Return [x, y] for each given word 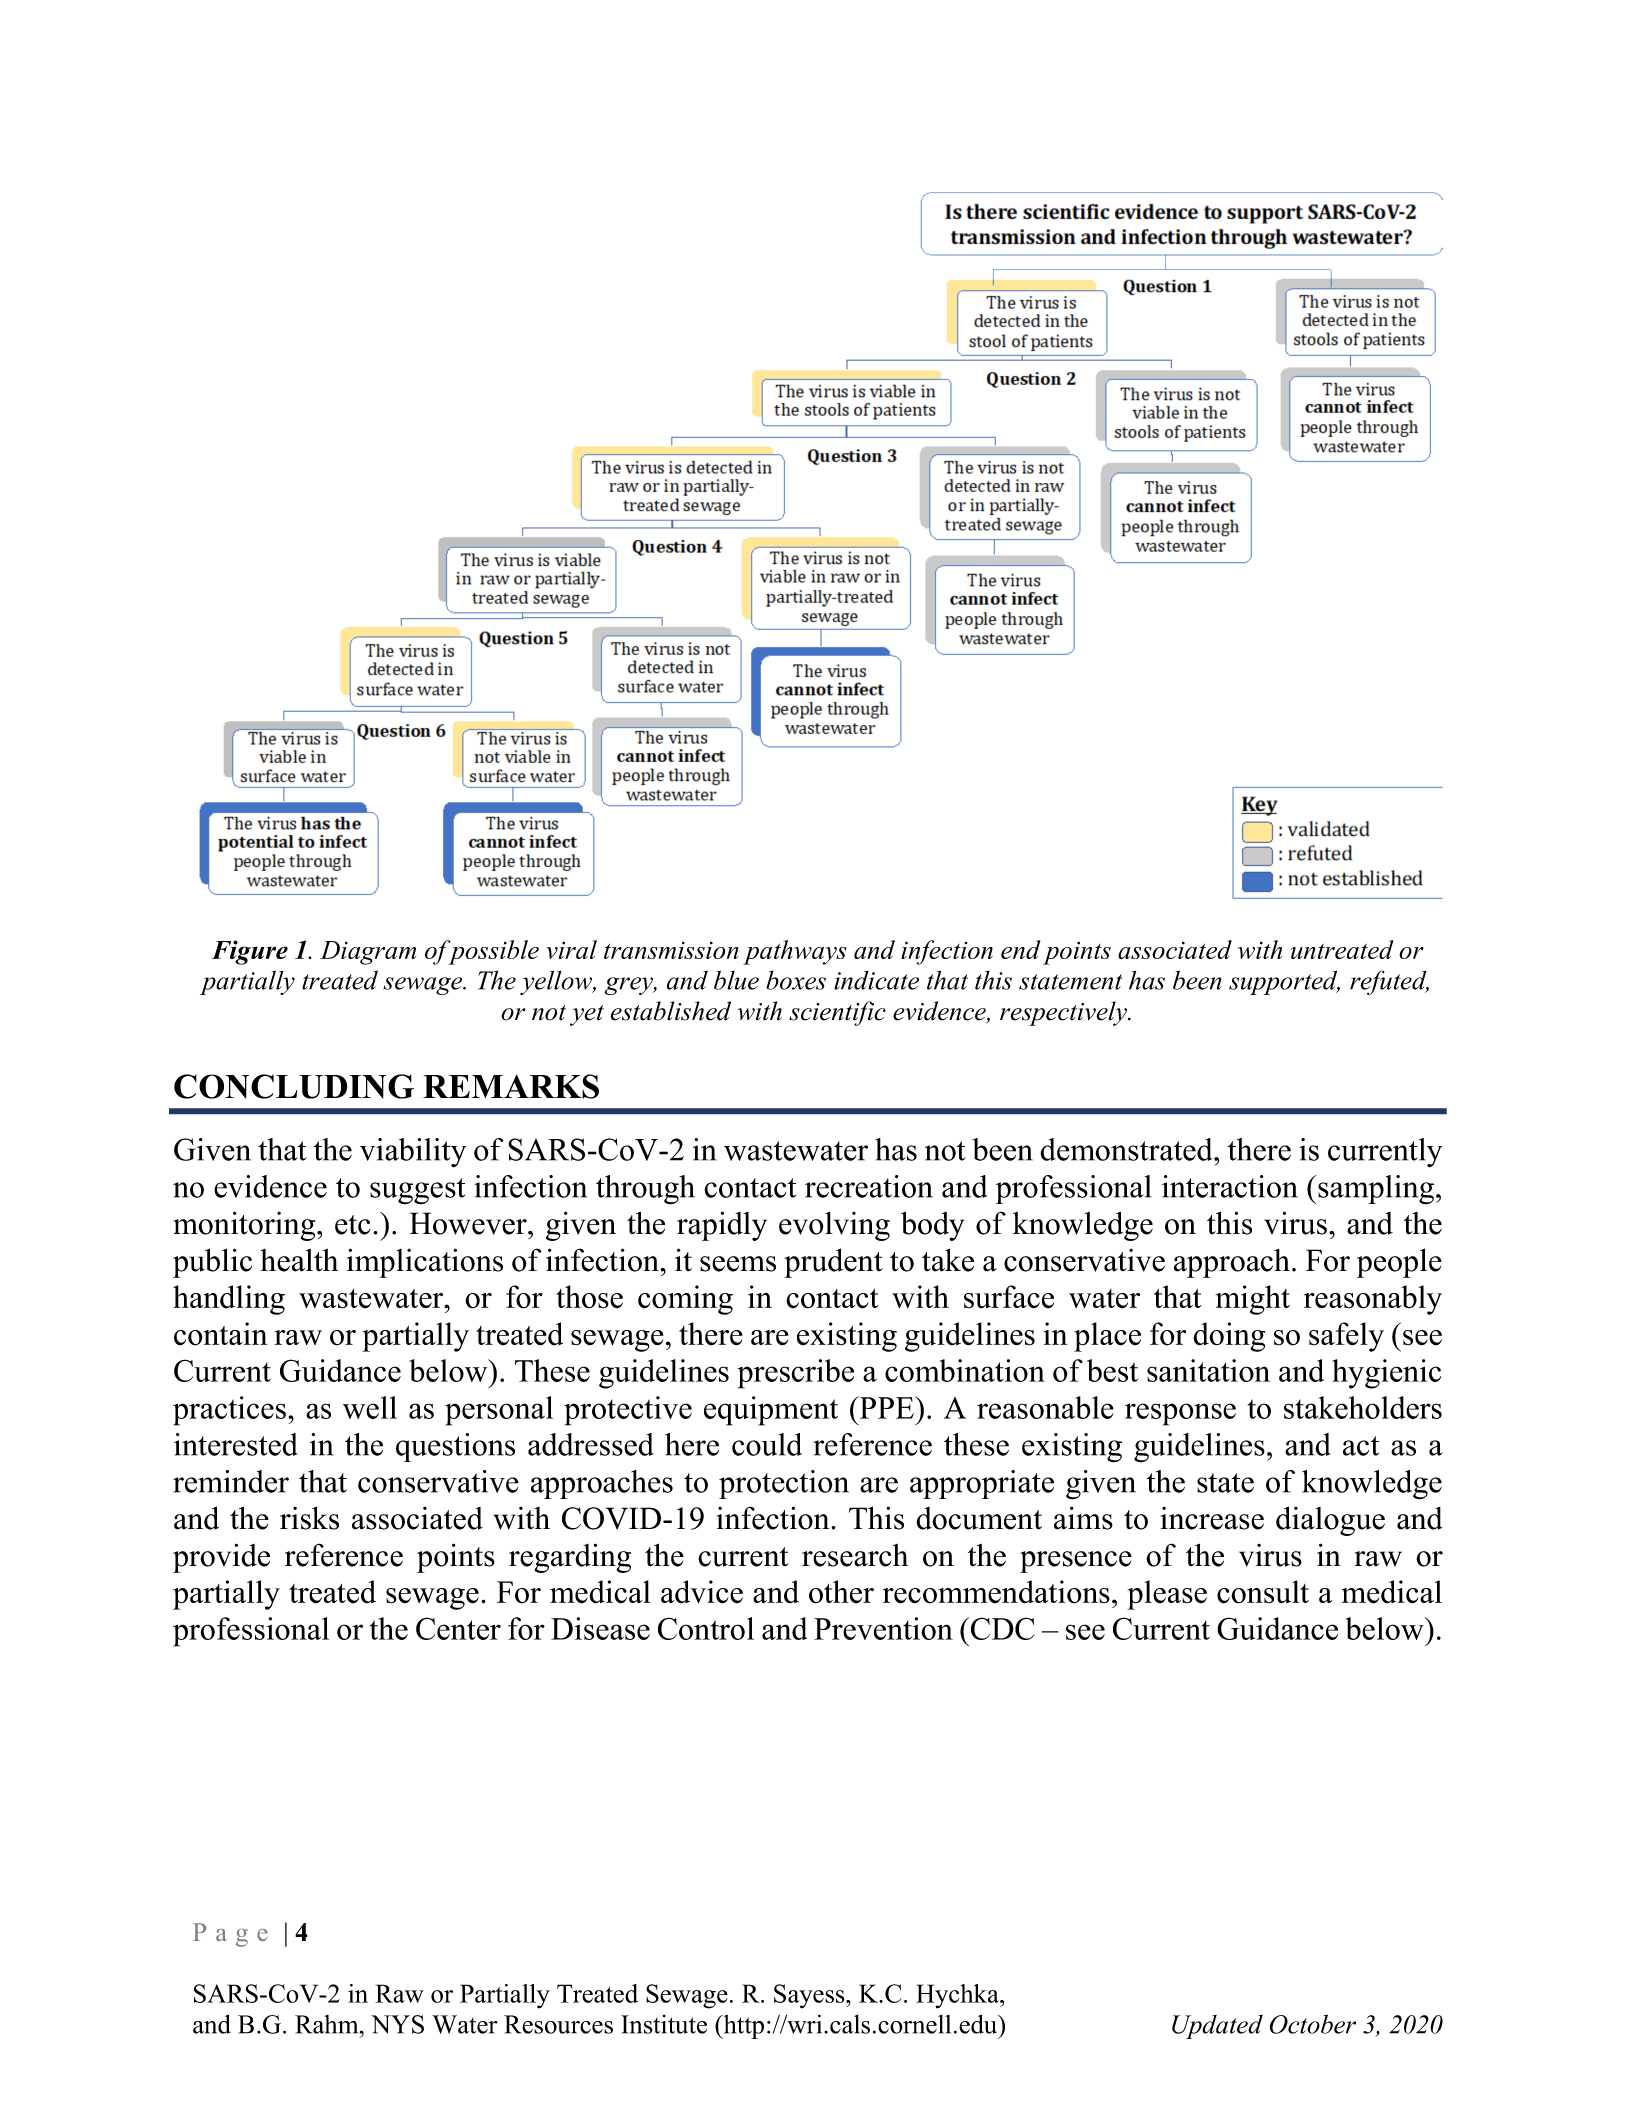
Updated [1217, 2027]
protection [784, 1484]
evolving [834, 1226]
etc [352, 1225]
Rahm [328, 2024]
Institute [664, 2024]
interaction [1230, 1186]
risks [309, 1518]
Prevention [883, 1628]
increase [1212, 1518]
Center [458, 1628]
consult [1263, 1592]
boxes [796, 980]
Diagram [368, 953]
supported [1284, 982]
